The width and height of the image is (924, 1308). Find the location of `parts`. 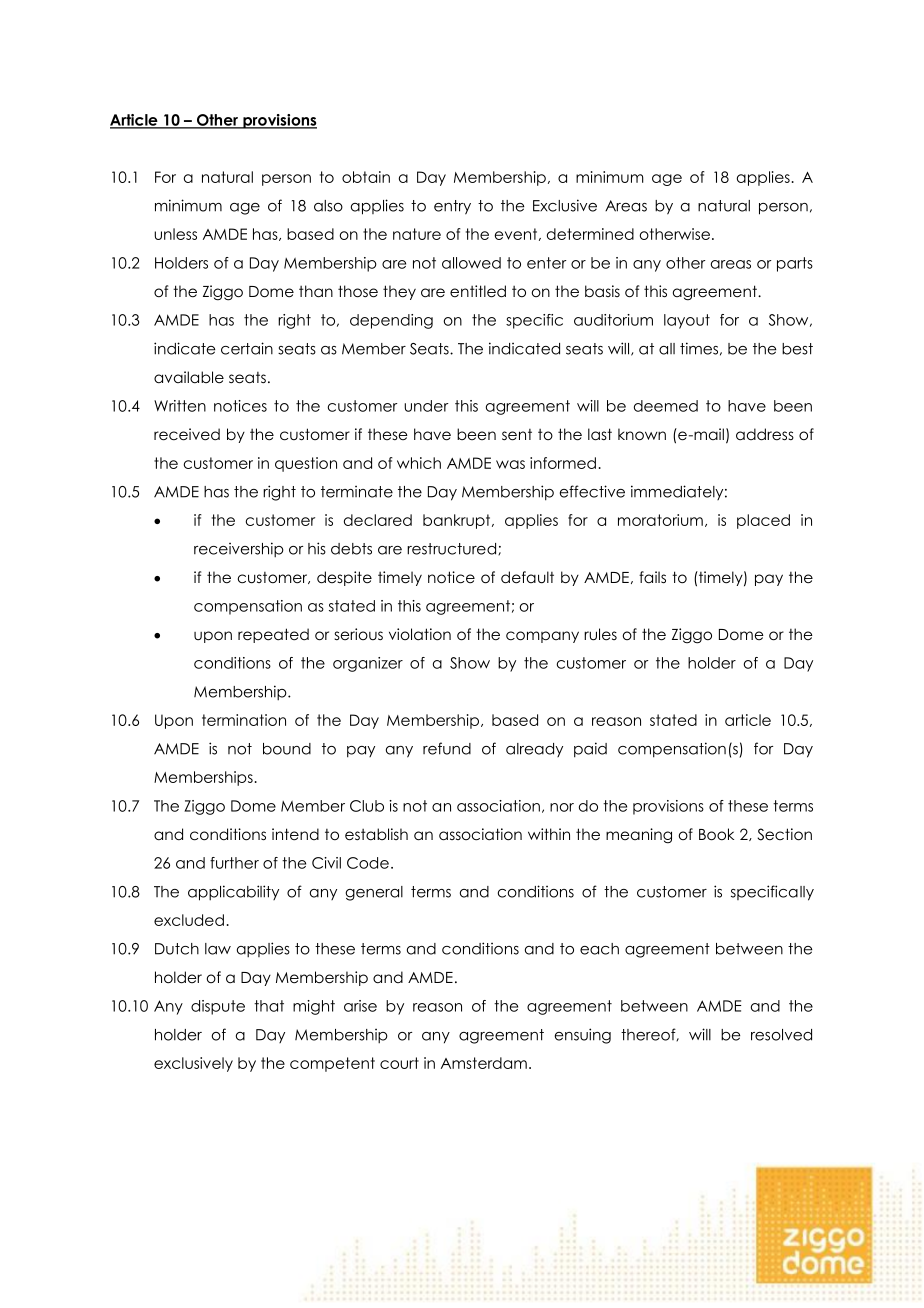

parts is located at coordinates (795, 264).
